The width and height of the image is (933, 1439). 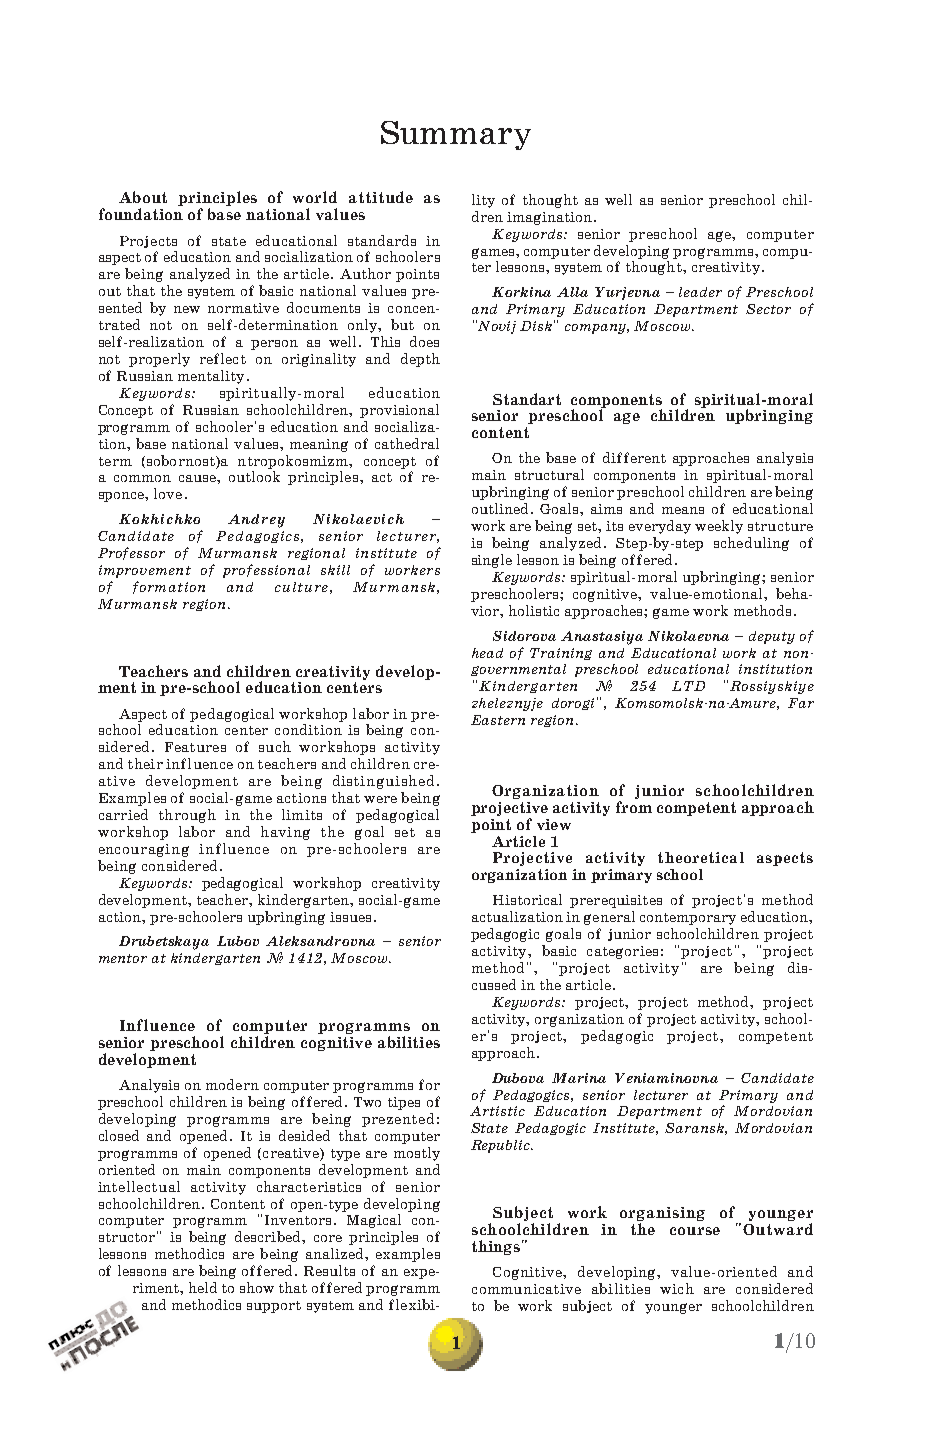 What do you see at coordinates (498, 720) in the image?
I see `Eastern` at bounding box center [498, 720].
